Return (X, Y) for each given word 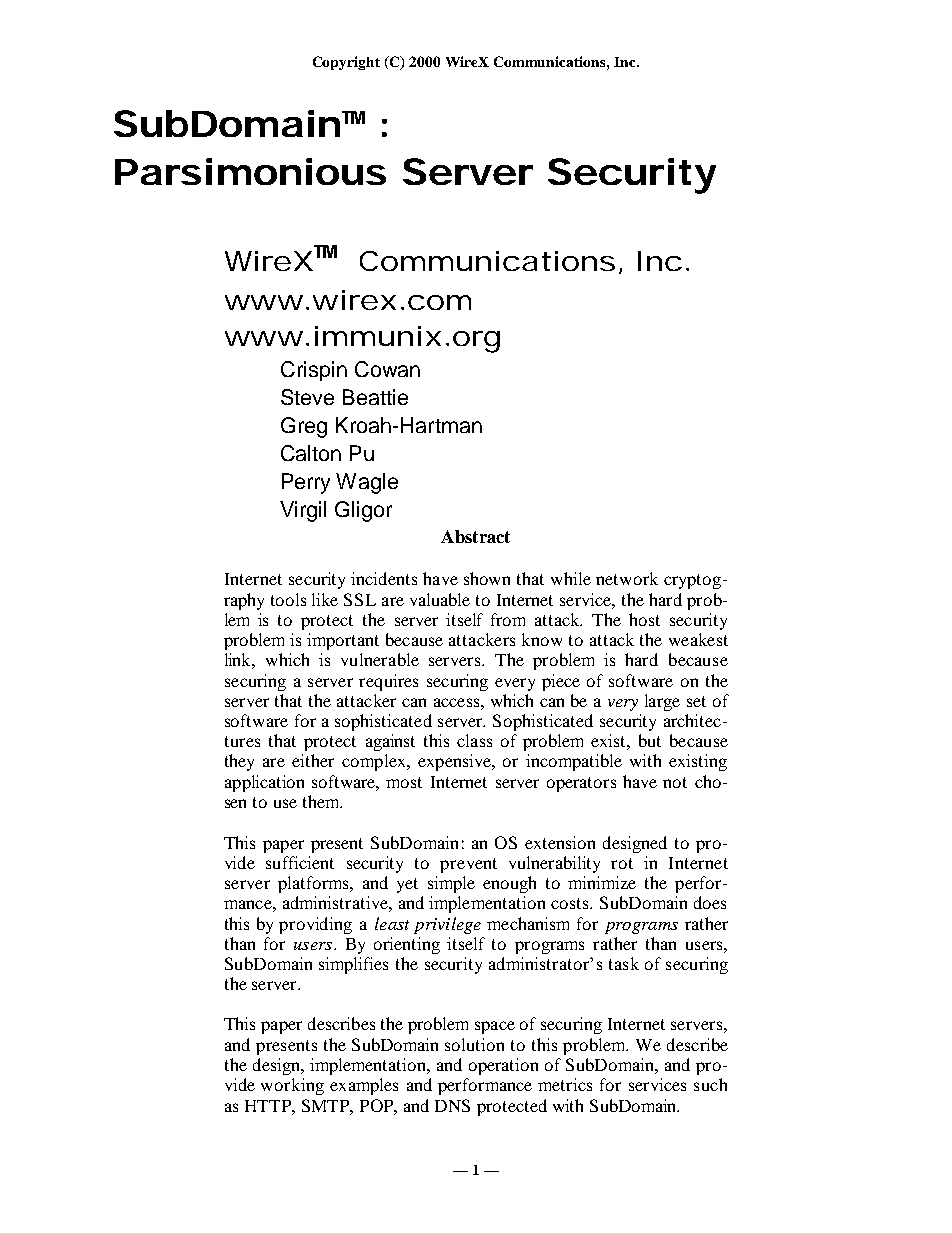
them (322, 801)
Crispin (314, 371)
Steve (307, 397)
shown (487, 578)
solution (474, 1044)
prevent (468, 865)
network (627, 578)
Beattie (375, 397)
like (325, 599)
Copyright (346, 63)
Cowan (387, 369)
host (644, 619)
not (675, 782)
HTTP (269, 1106)
